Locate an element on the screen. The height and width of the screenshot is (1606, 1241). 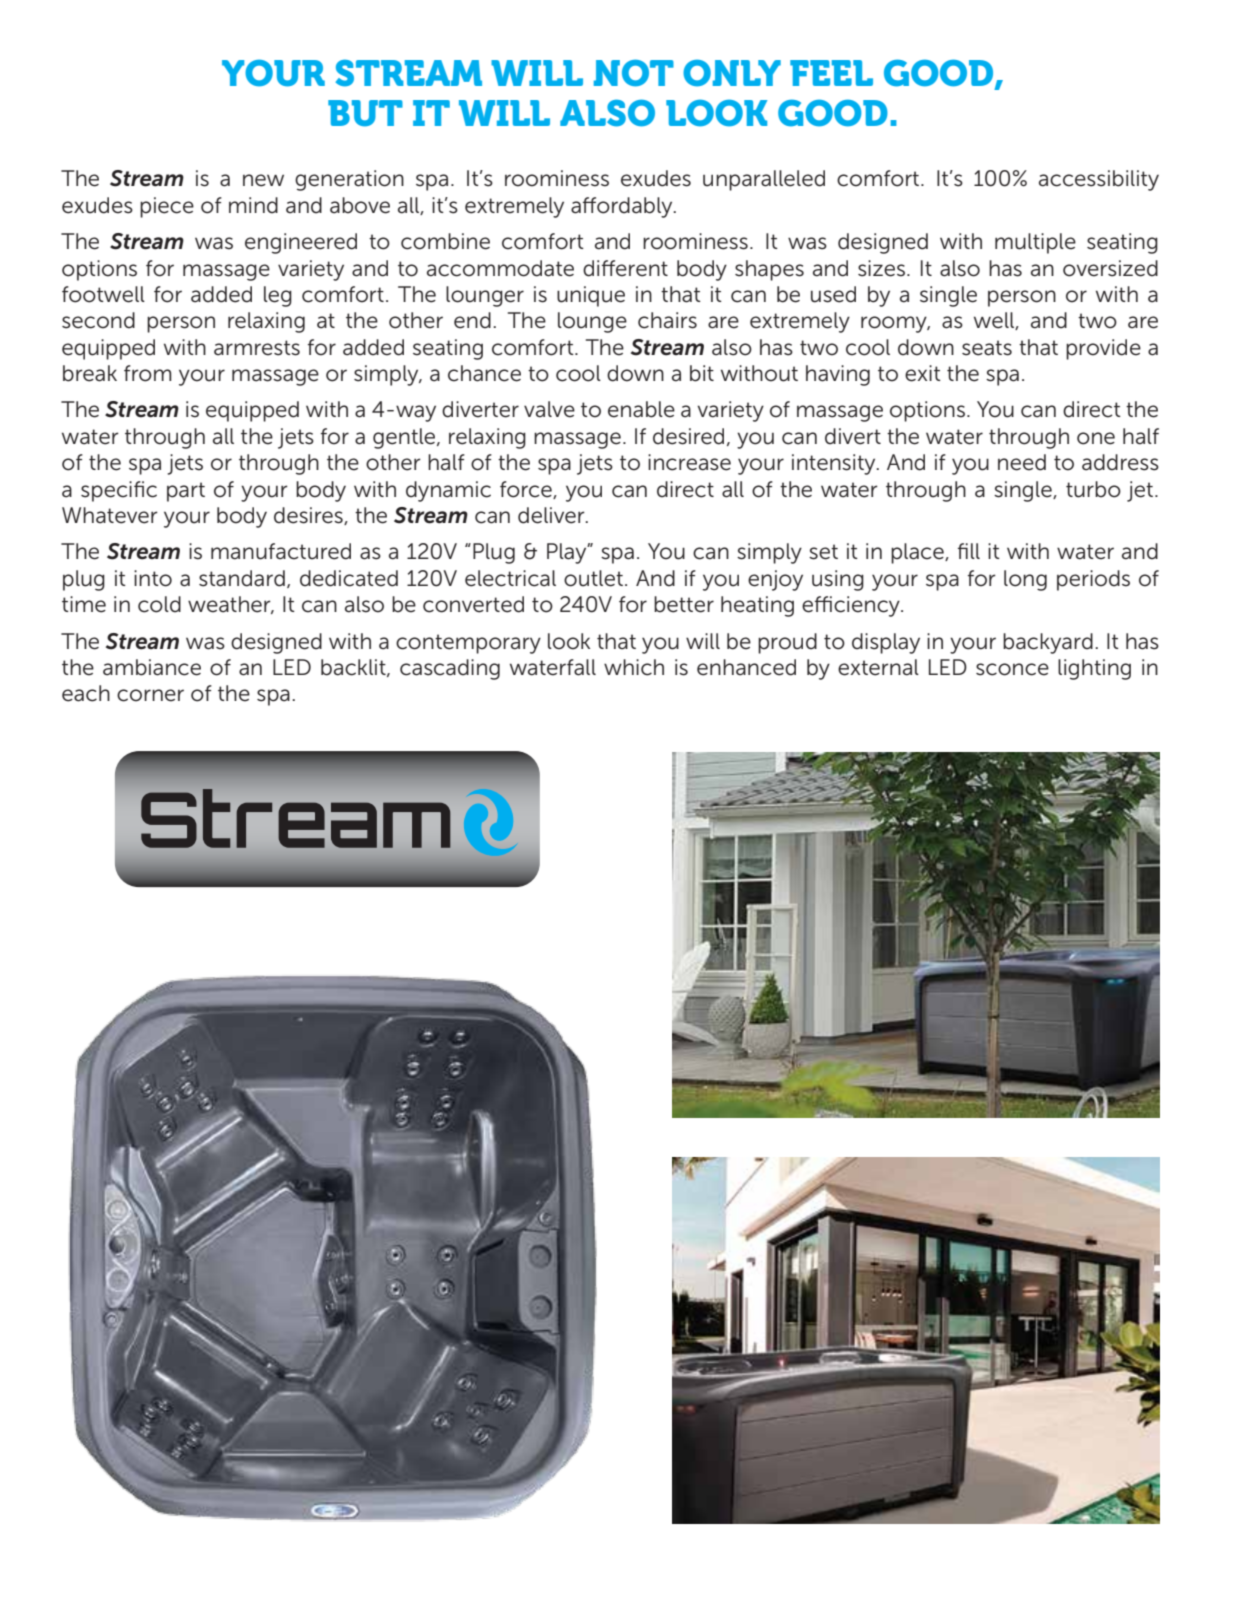
enable is located at coordinates (641, 409).
